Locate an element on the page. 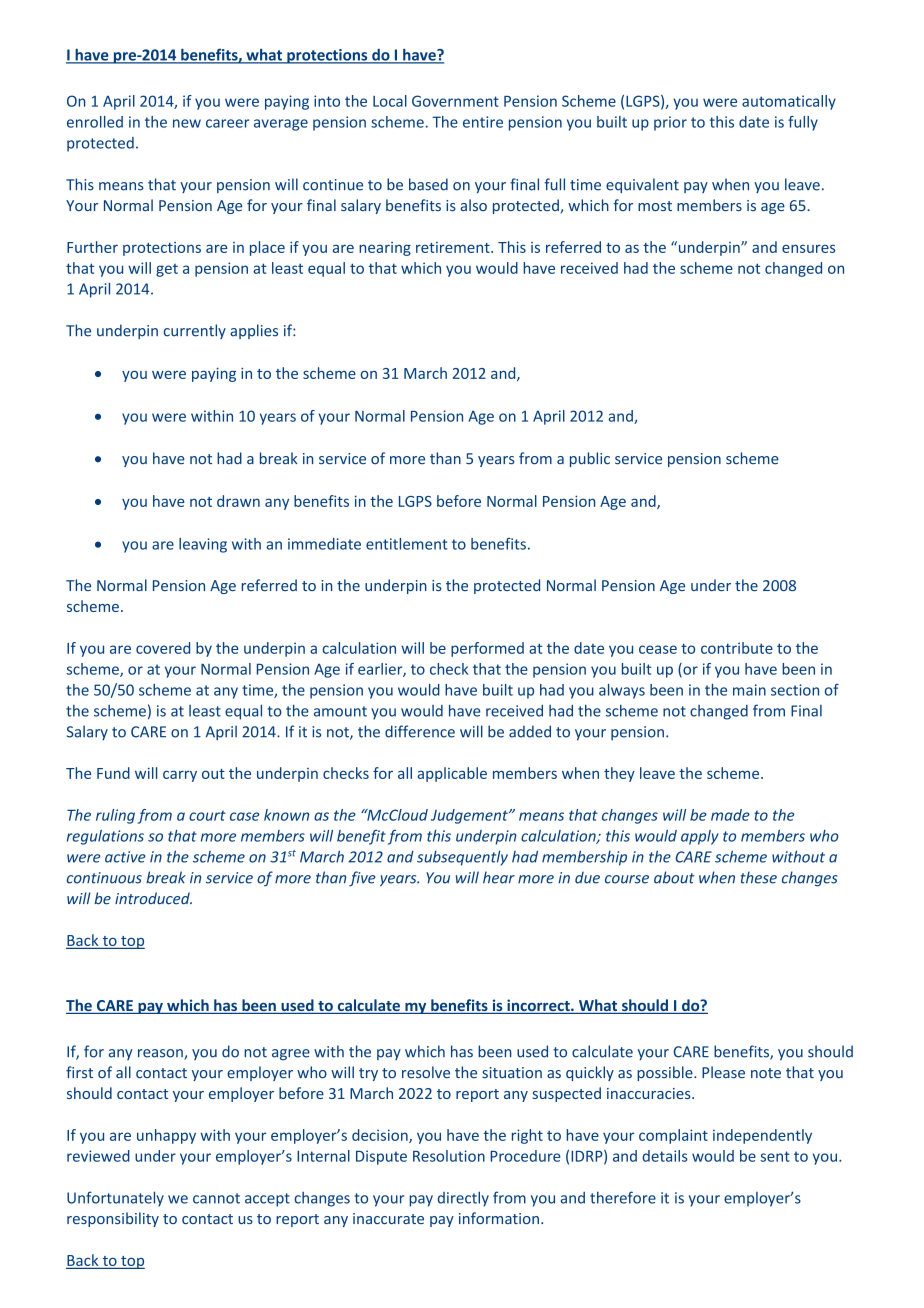  public is located at coordinates (590, 459).
